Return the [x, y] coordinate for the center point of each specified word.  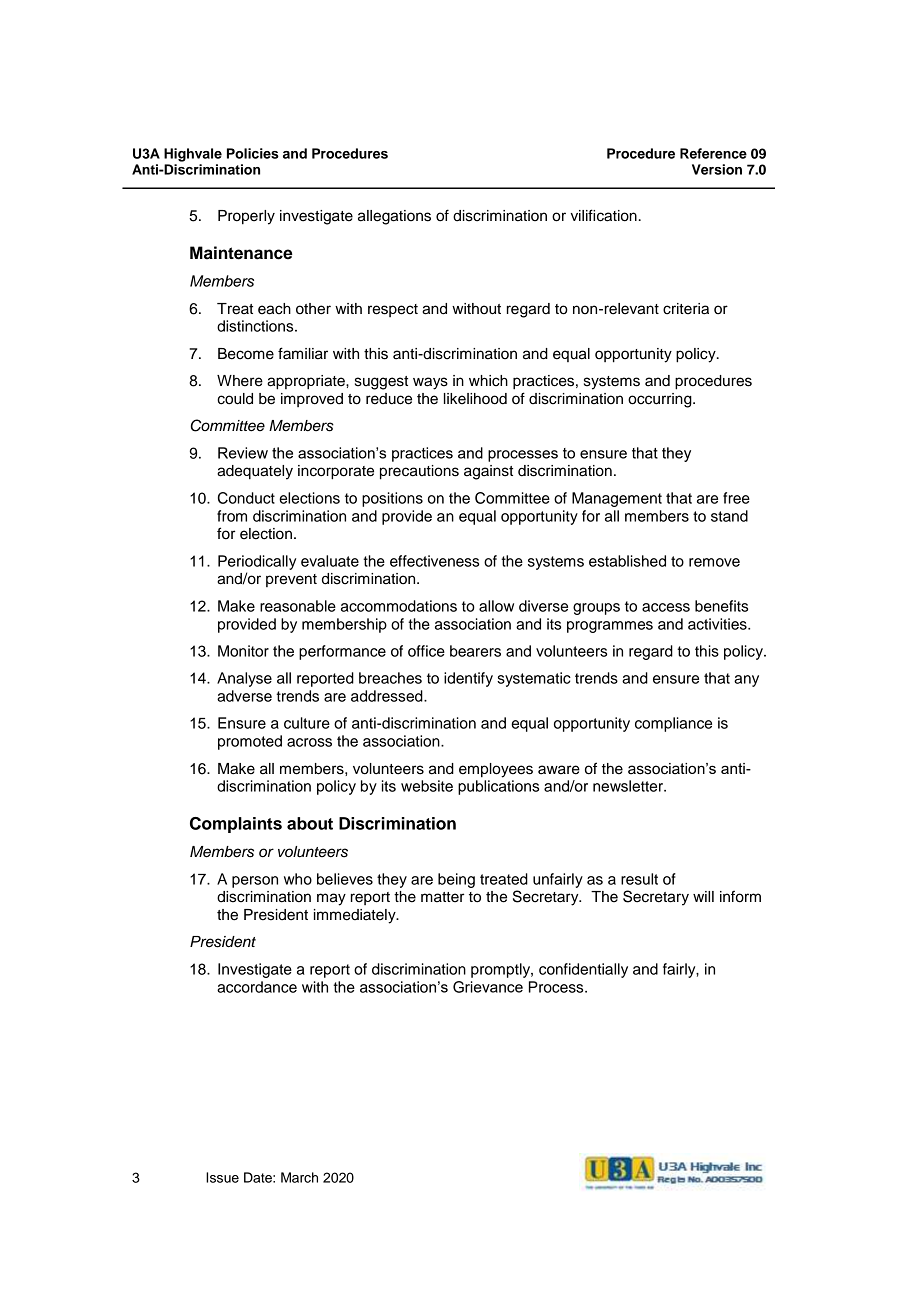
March [299, 1177]
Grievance [488, 987]
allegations [394, 217]
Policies [253, 153]
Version [717, 169]
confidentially [583, 970]
